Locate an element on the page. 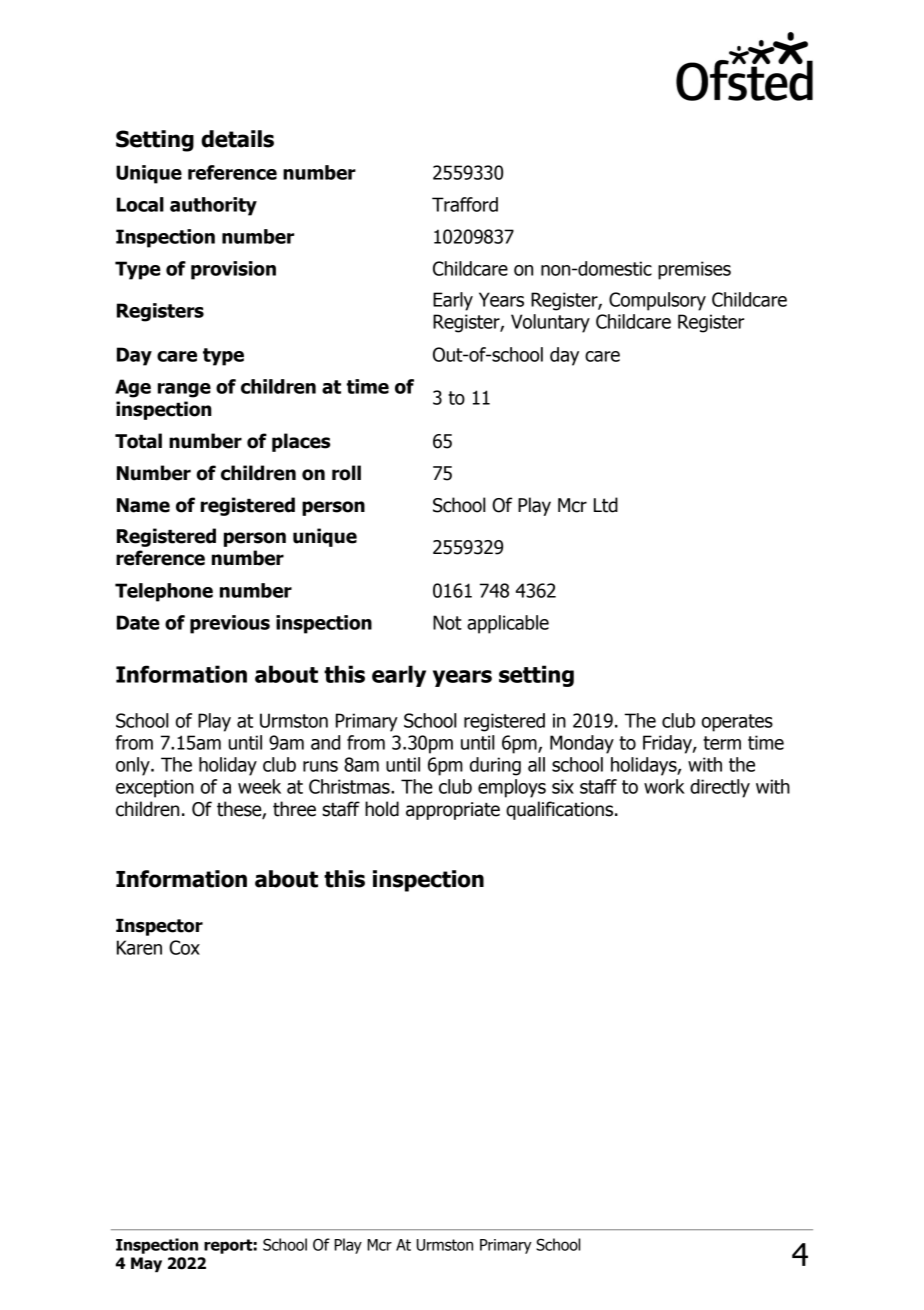 The height and width of the document is (1310, 924). authority is located at coordinates (213, 206).
